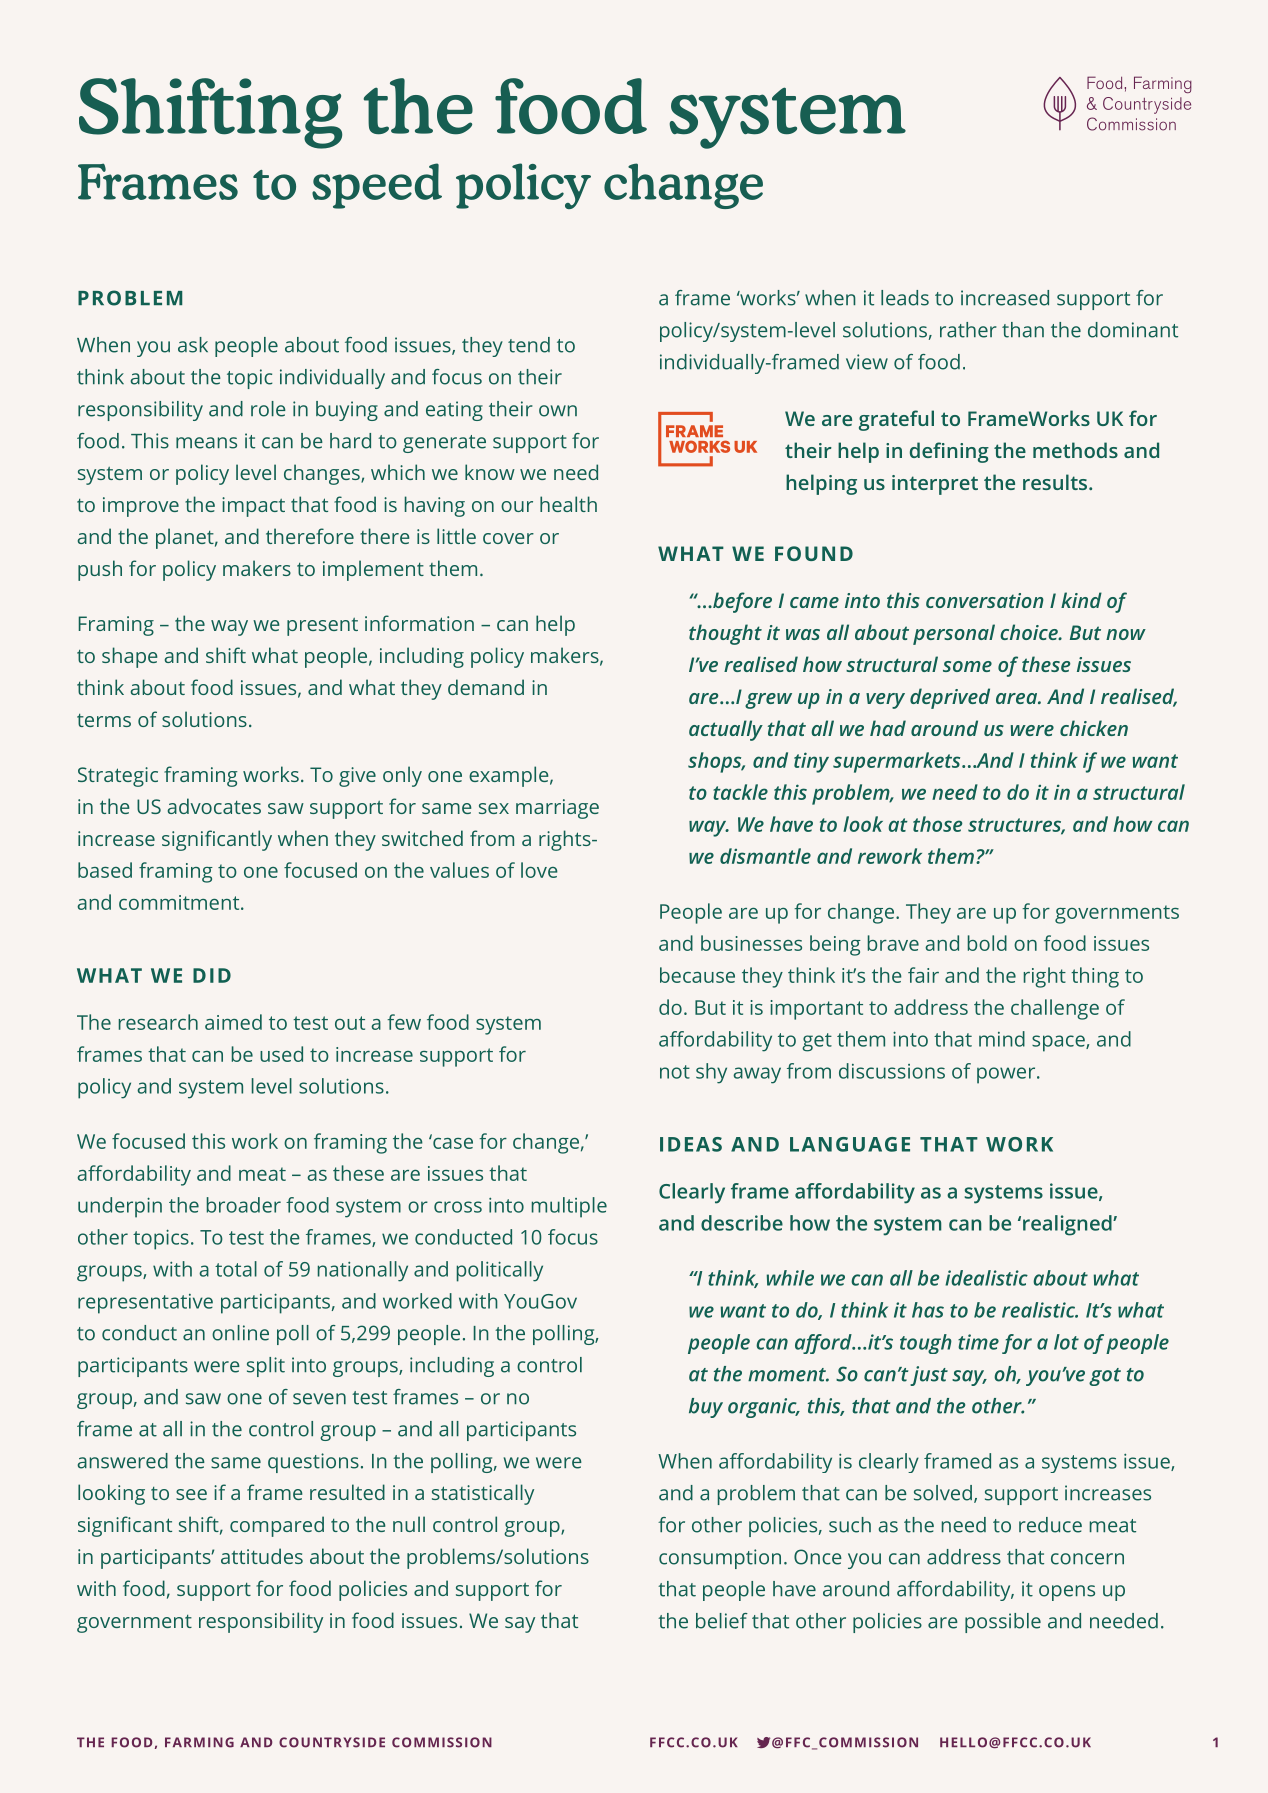  What do you see at coordinates (1023, 330) in the screenshot?
I see `than` at bounding box center [1023, 330].
